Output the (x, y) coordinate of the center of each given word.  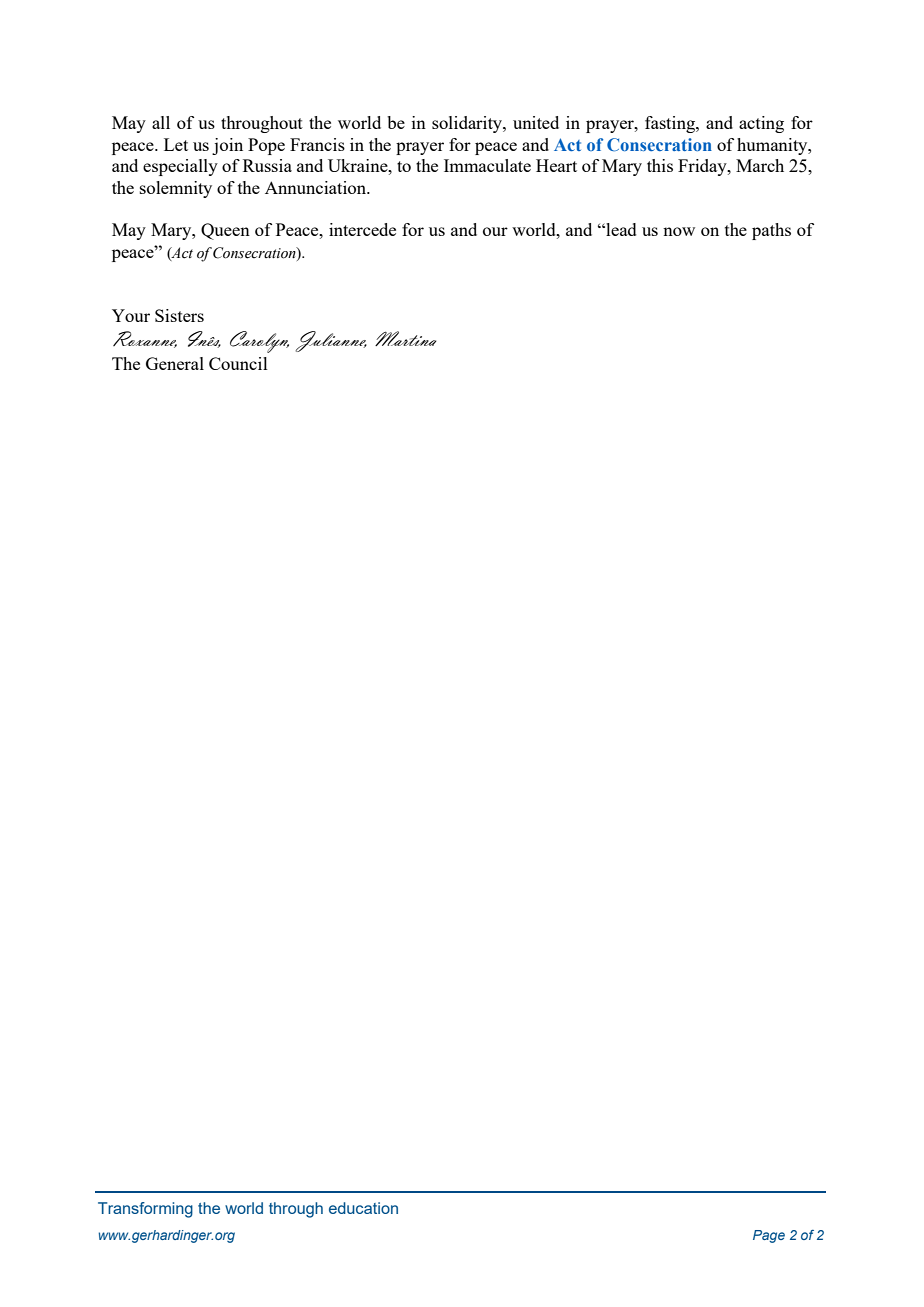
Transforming (145, 1210)
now (679, 231)
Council (238, 363)
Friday (703, 167)
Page (769, 1236)
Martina (406, 338)
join (227, 146)
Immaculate (487, 165)
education (363, 1208)
